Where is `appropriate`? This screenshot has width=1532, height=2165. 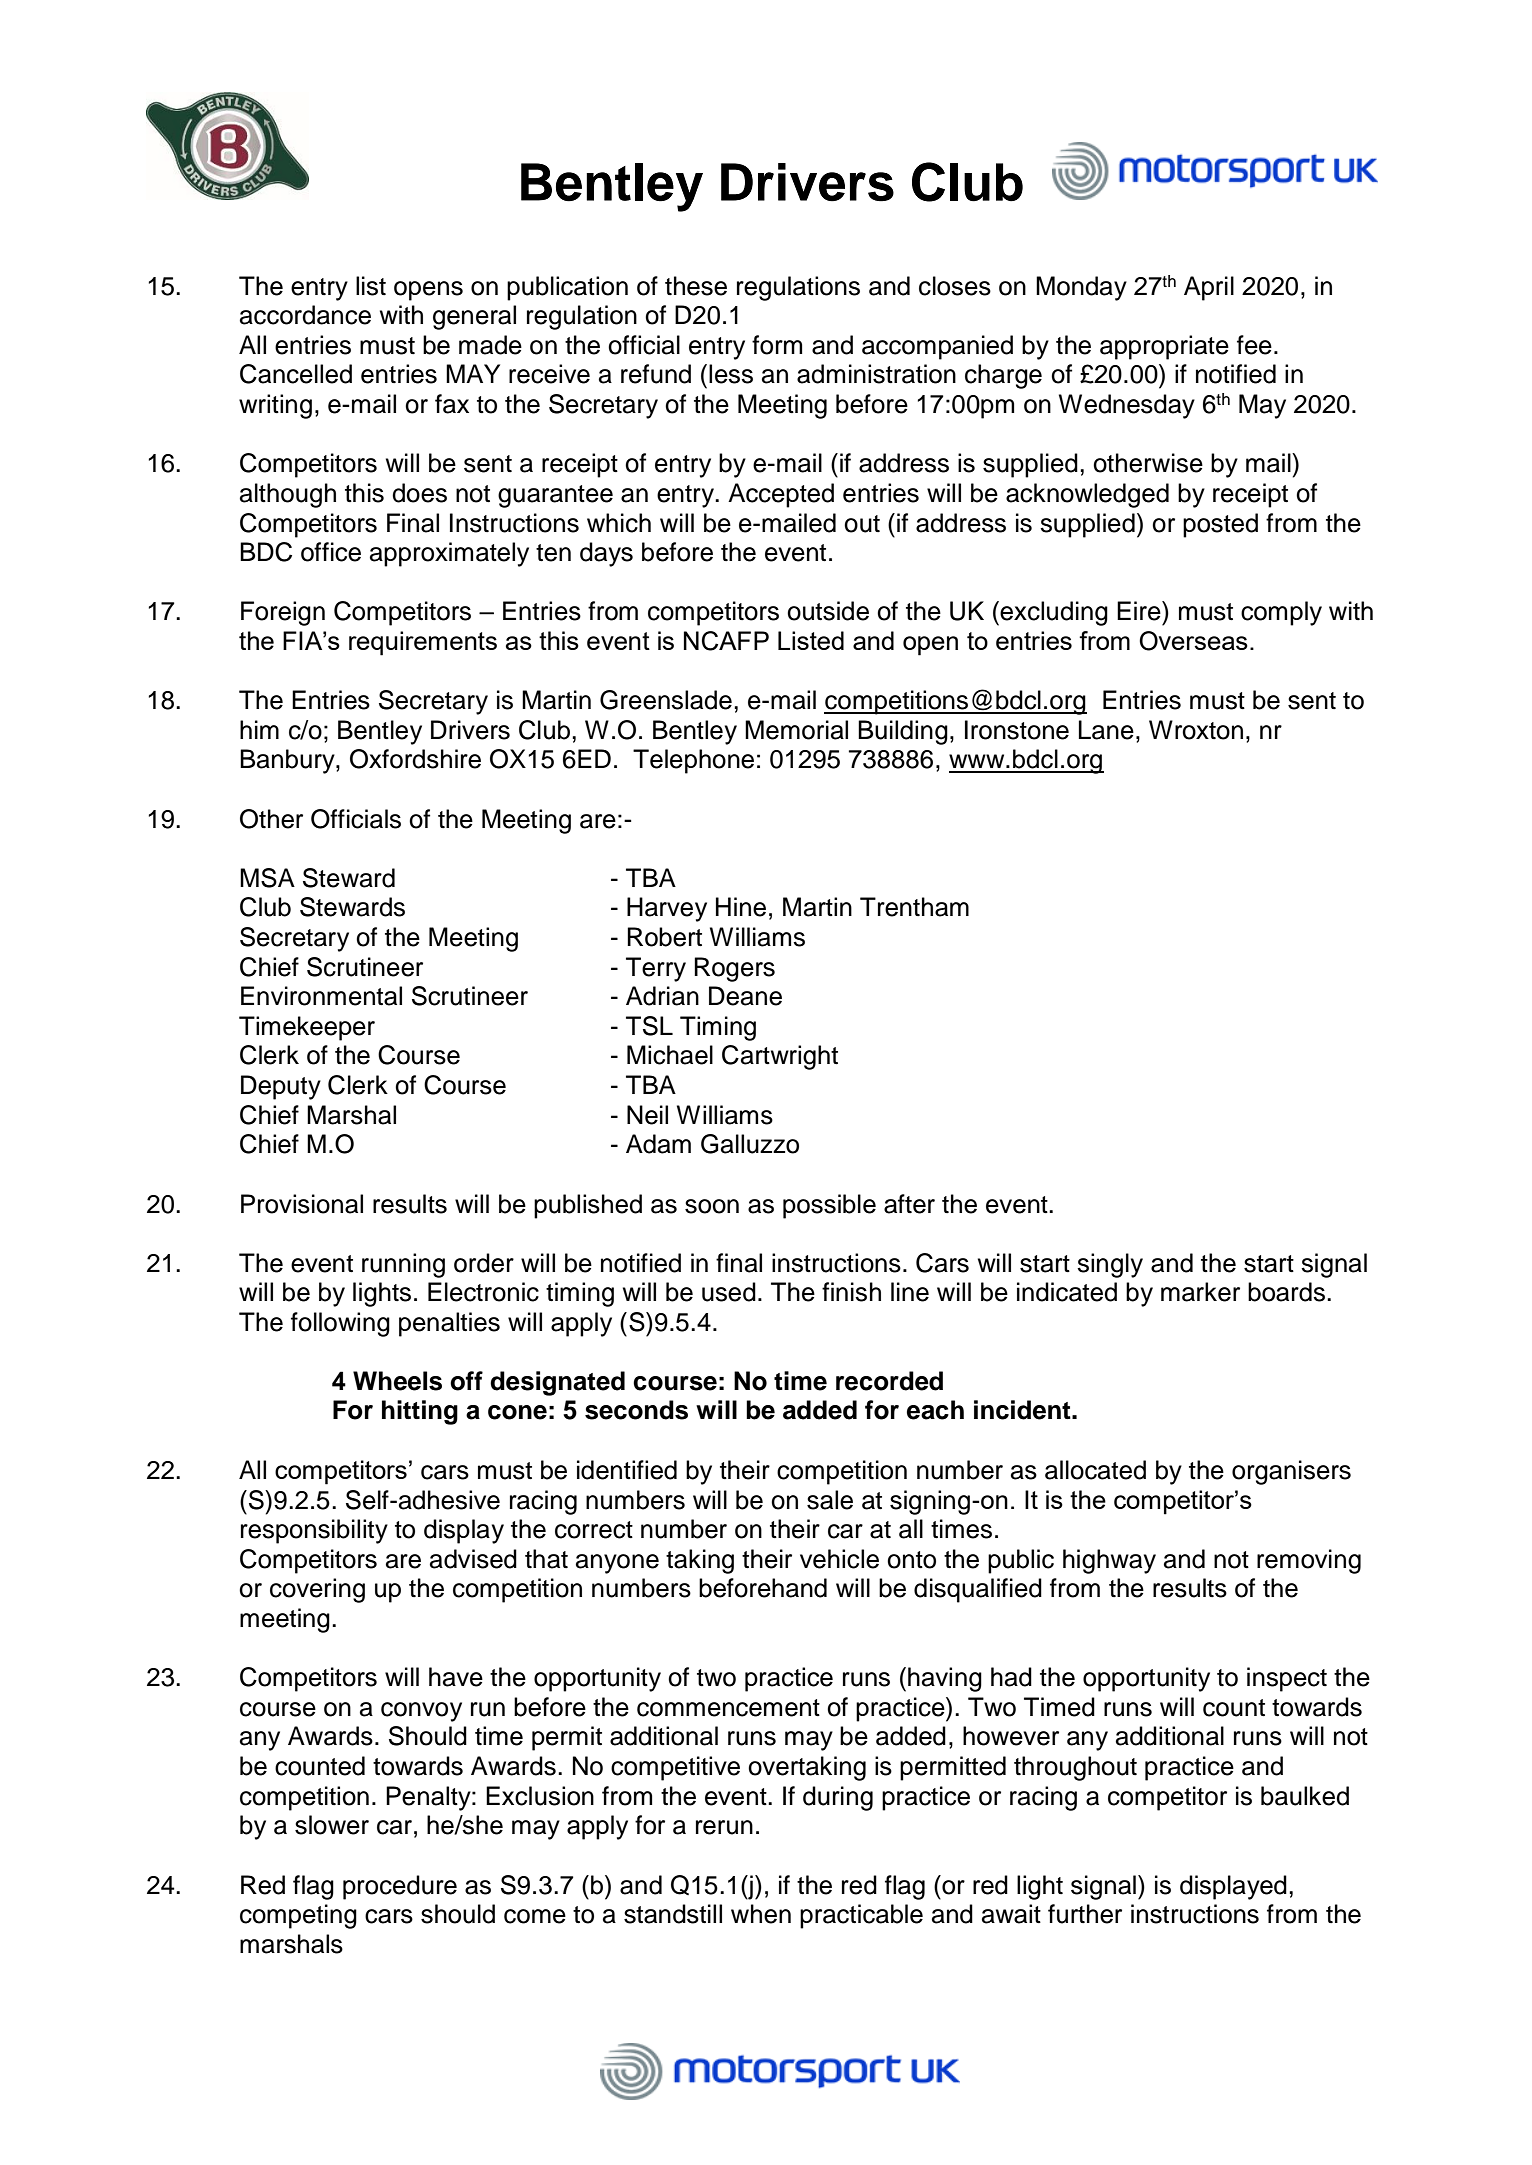
appropriate is located at coordinates (1164, 347).
